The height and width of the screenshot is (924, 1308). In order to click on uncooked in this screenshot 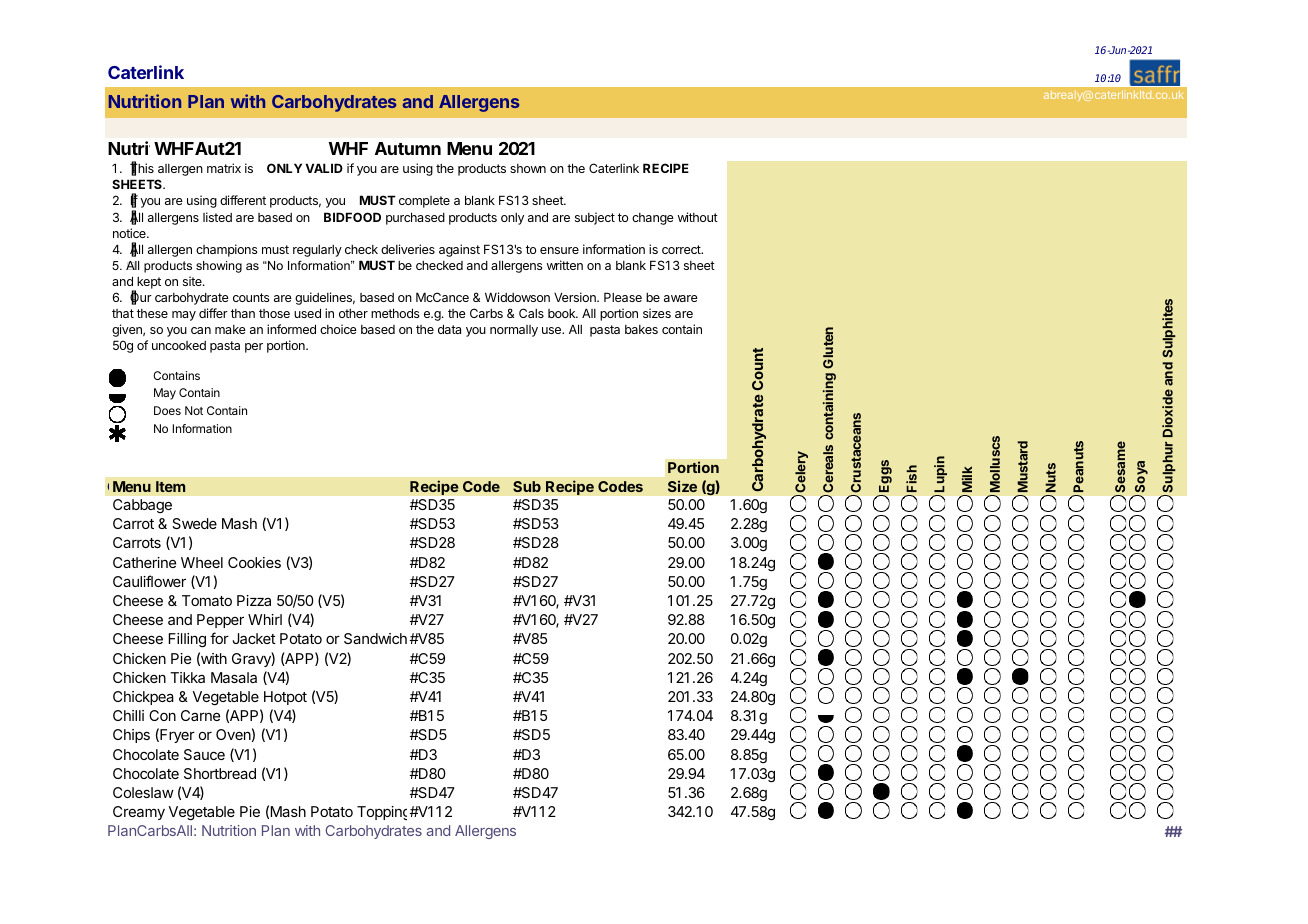, I will do `click(179, 345)`.
